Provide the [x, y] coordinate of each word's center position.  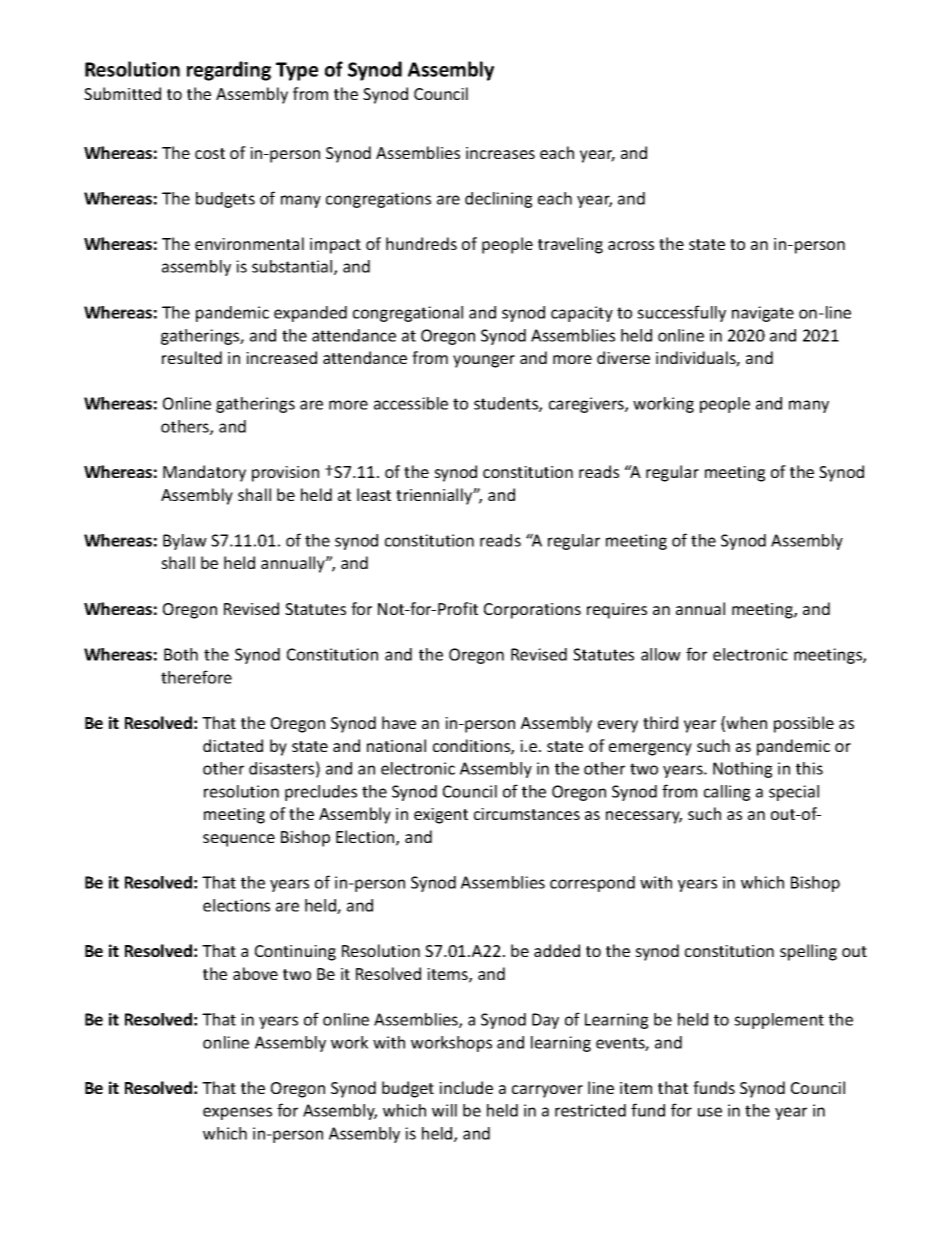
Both [181, 654]
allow [661, 654]
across [631, 245]
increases [500, 153]
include [466, 1087]
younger [484, 361]
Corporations [532, 611]
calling [727, 793]
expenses [237, 1113]
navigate [763, 314]
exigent [441, 816]
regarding [229, 71]
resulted [192, 357]
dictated [233, 745]
